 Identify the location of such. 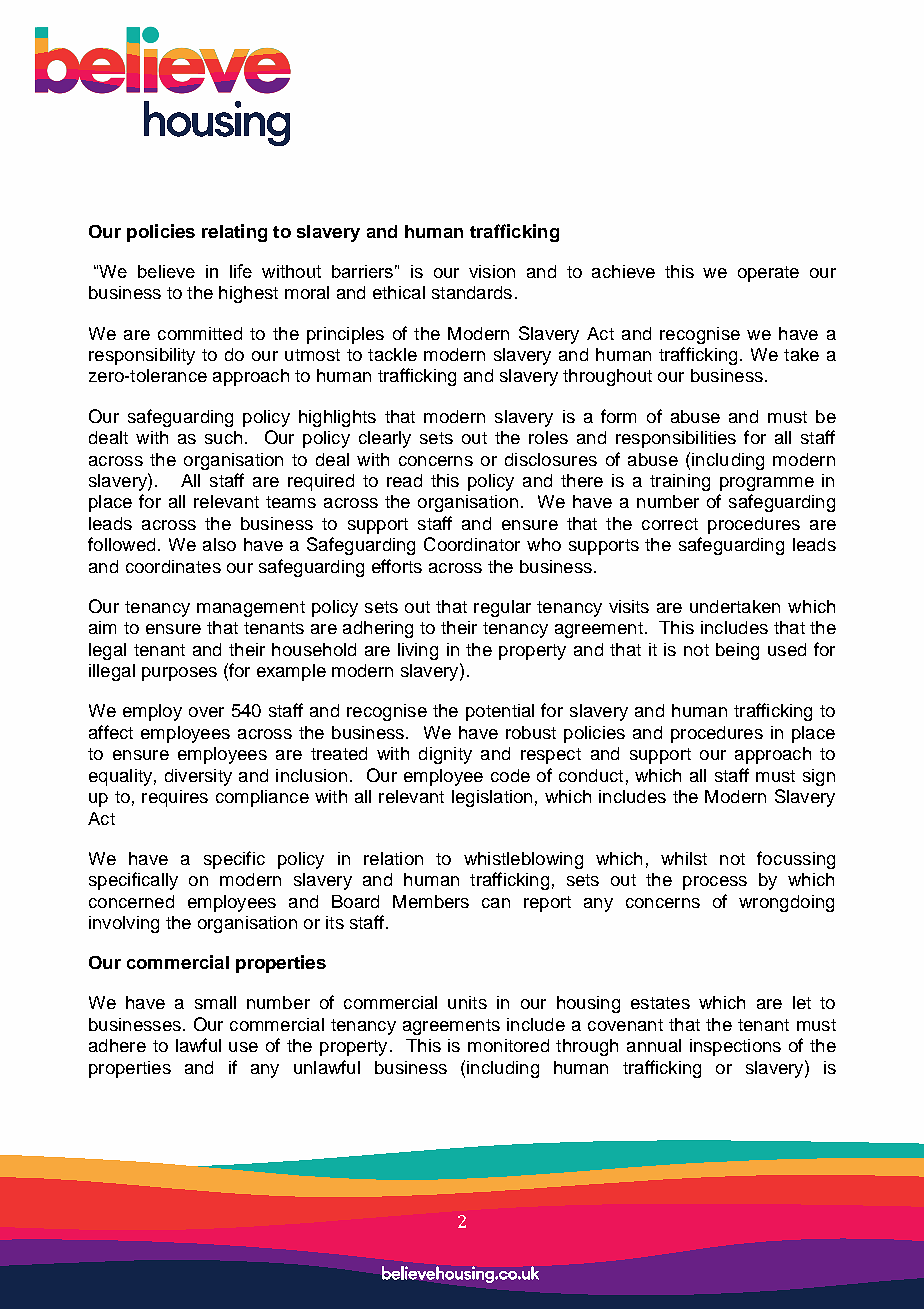
(223, 437).
